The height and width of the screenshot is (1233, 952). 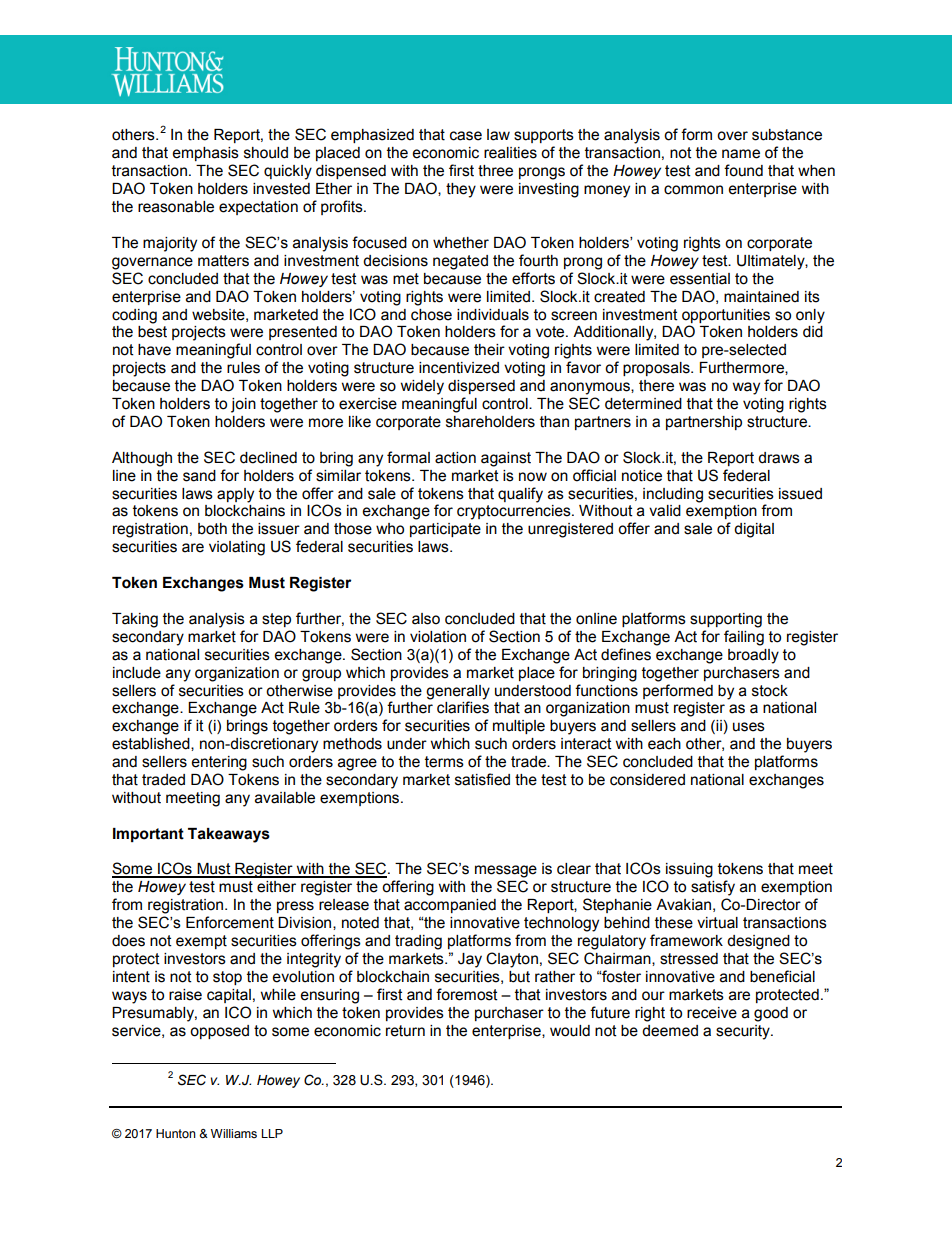 I want to click on against, so click(x=506, y=459).
